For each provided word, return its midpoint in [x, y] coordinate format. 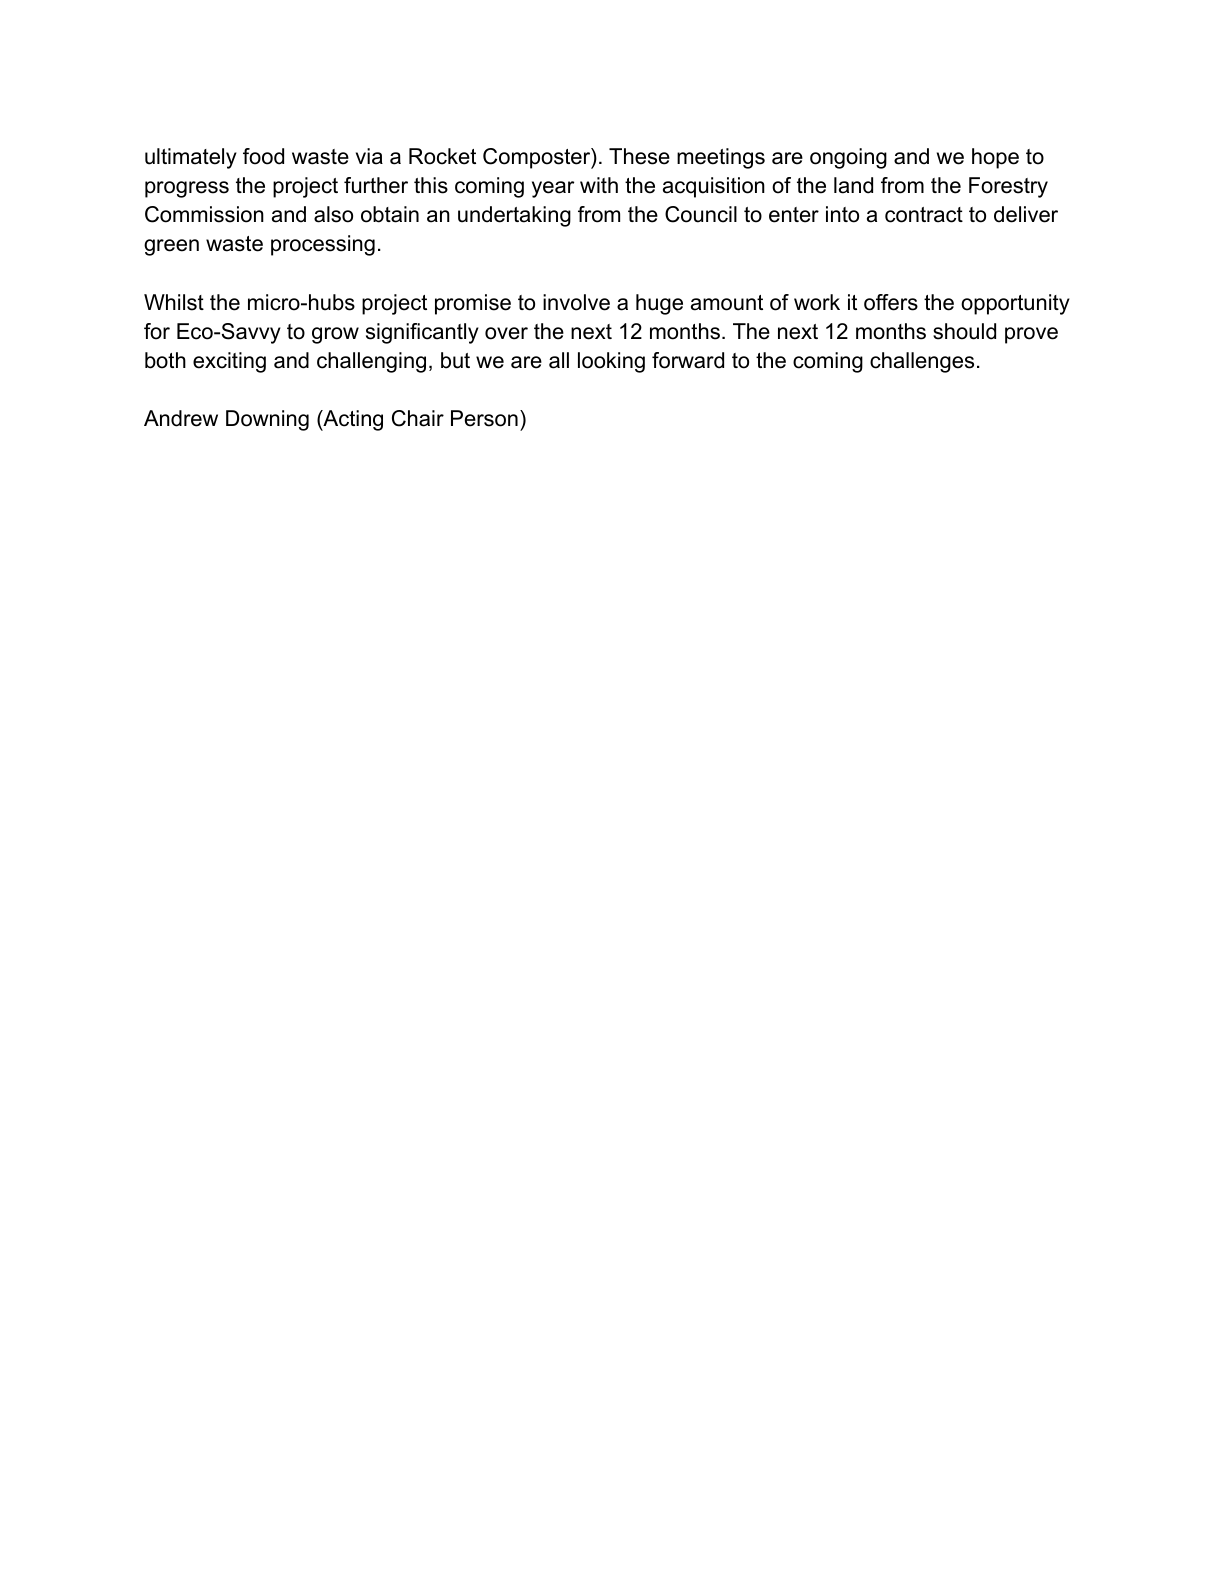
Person [484, 418]
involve [576, 302]
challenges [922, 362]
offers [891, 302]
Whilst [174, 302]
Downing [267, 420]
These [639, 156]
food [263, 156]
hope [995, 158]
